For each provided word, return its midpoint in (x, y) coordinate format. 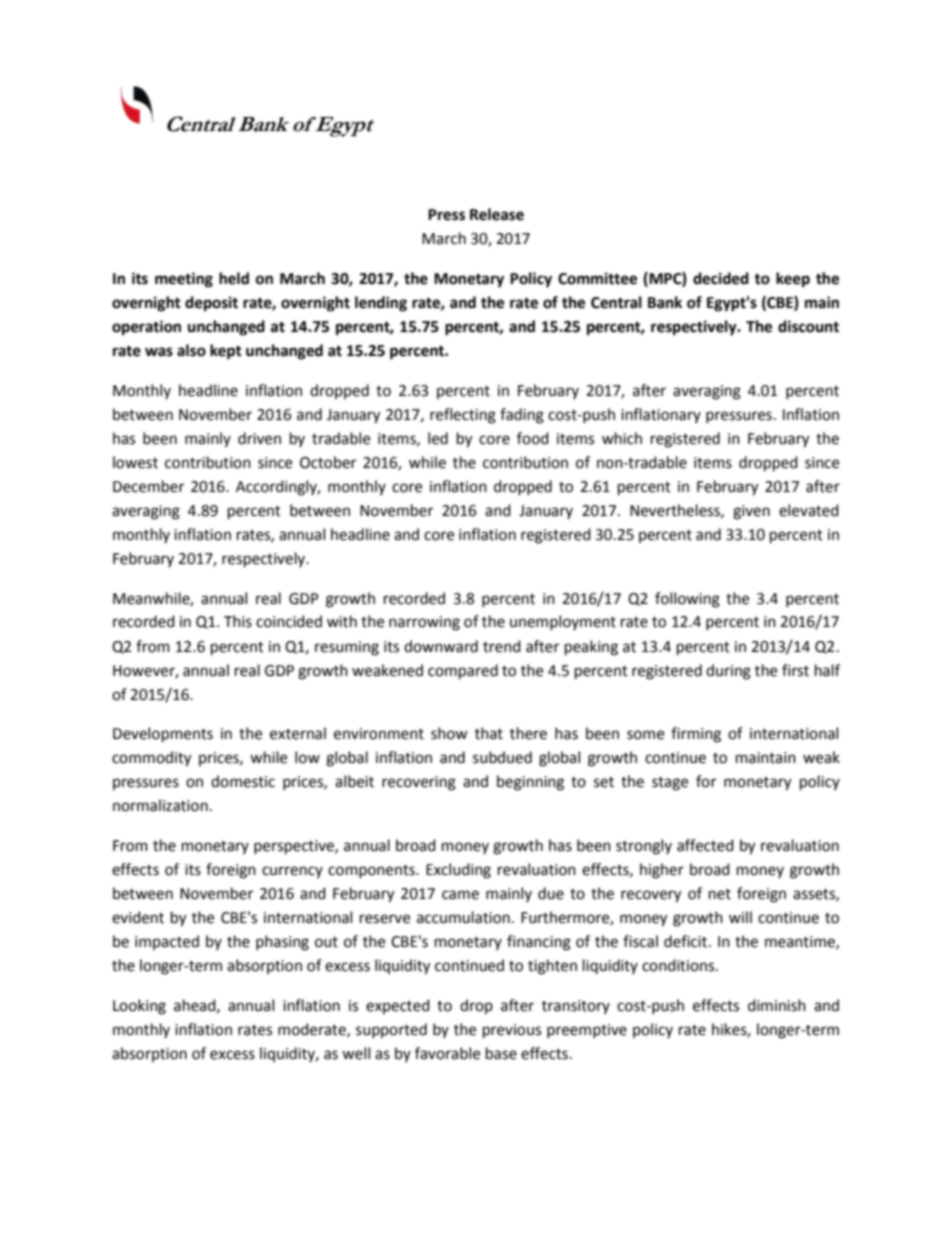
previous (512, 1031)
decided (721, 278)
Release (497, 214)
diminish (777, 1005)
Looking (139, 1007)
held (234, 278)
